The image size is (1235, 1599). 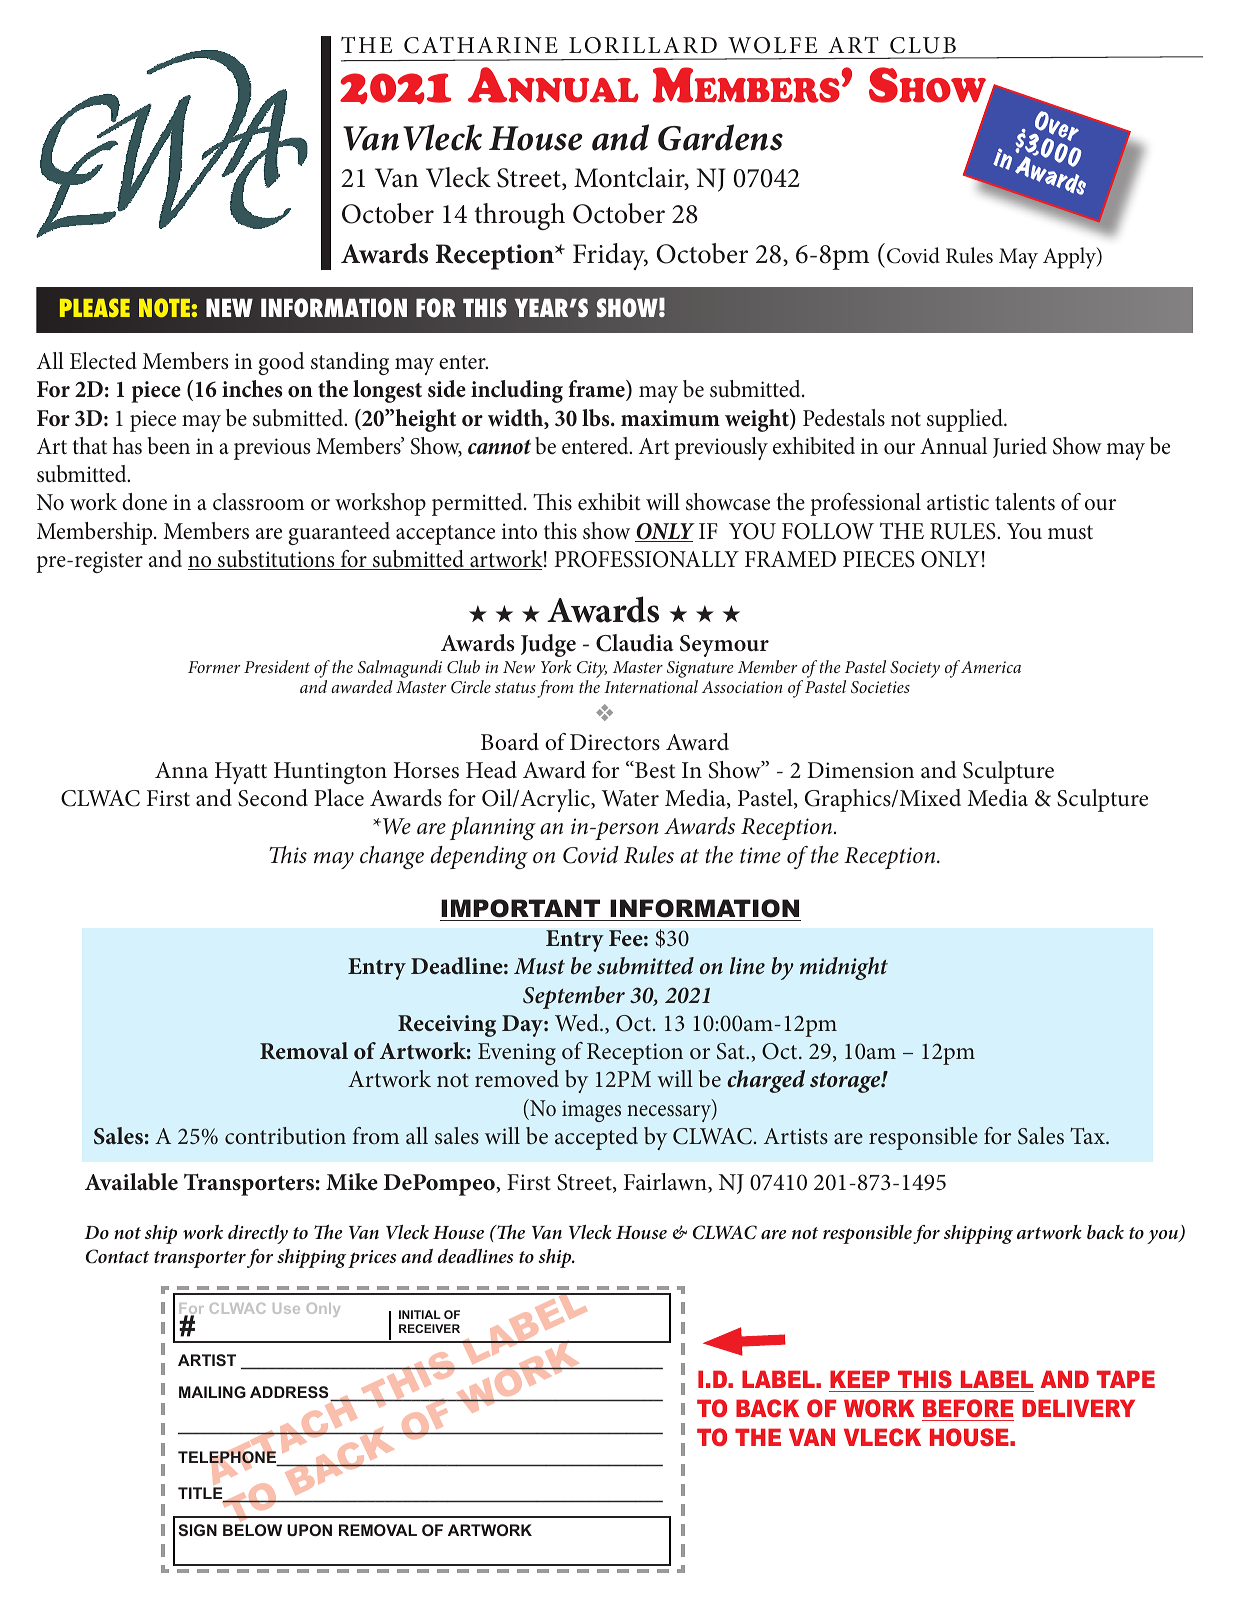 I want to click on WOLFE, so click(x=772, y=45).
